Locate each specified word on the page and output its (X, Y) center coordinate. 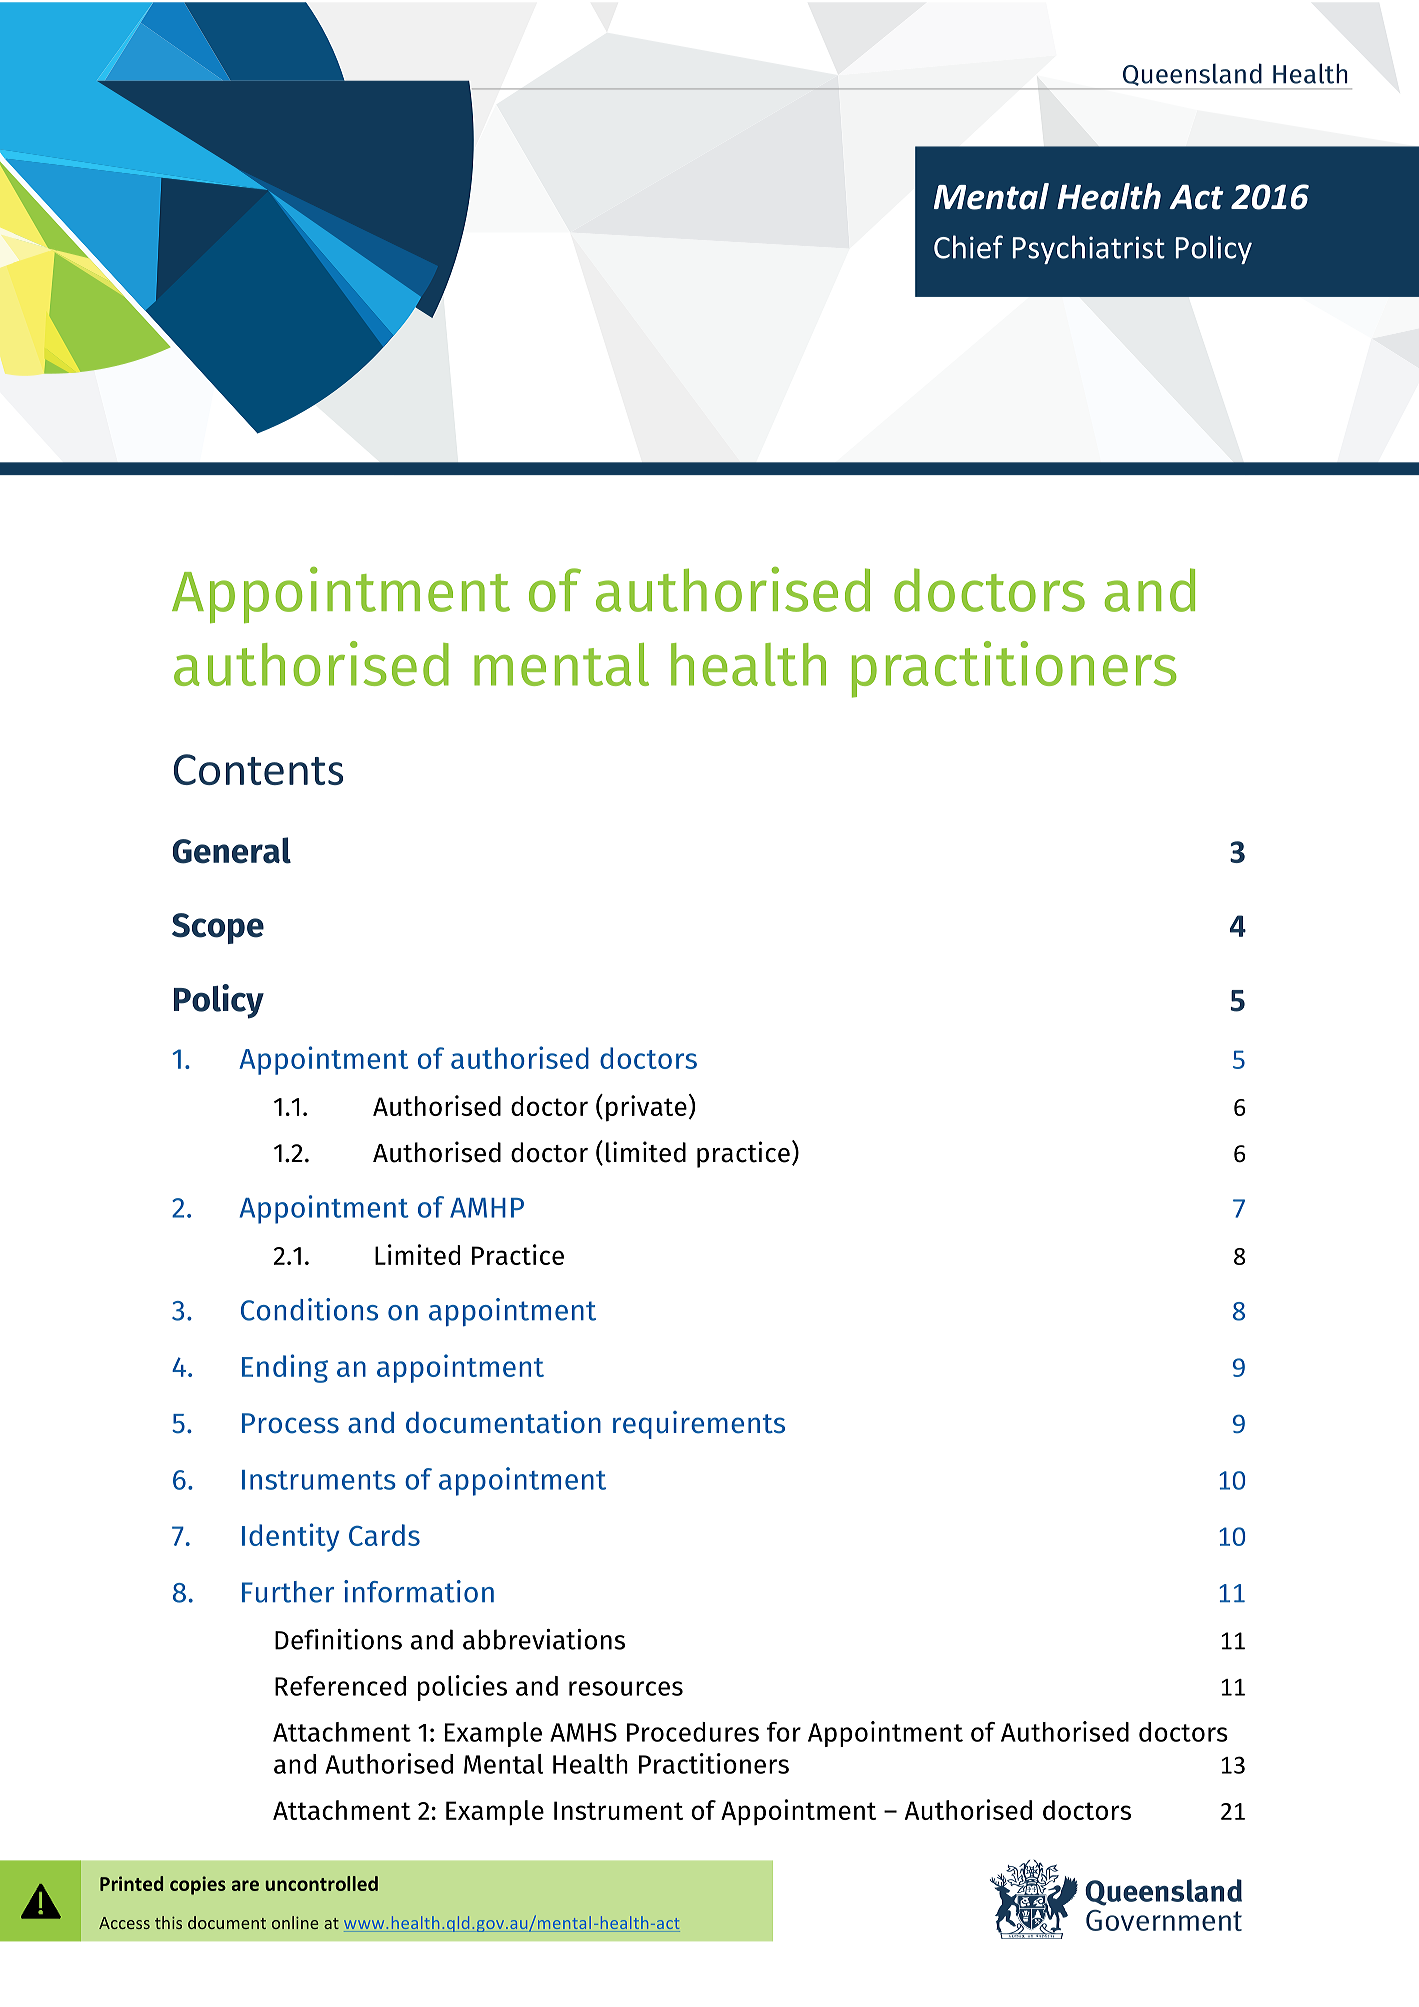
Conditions (309, 1309)
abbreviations (544, 1639)
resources (626, 1688)
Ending (285, 1368)
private (646, 1108)
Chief (968, 247)
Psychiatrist (1089, 249)
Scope (218, 928)
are (245, 1885)
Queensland (1192, 75)
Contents (258, 769)
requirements (699, 1425)
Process (290, 1423)
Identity (290, 1537)
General (232, 850)
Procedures (693, 1732)
